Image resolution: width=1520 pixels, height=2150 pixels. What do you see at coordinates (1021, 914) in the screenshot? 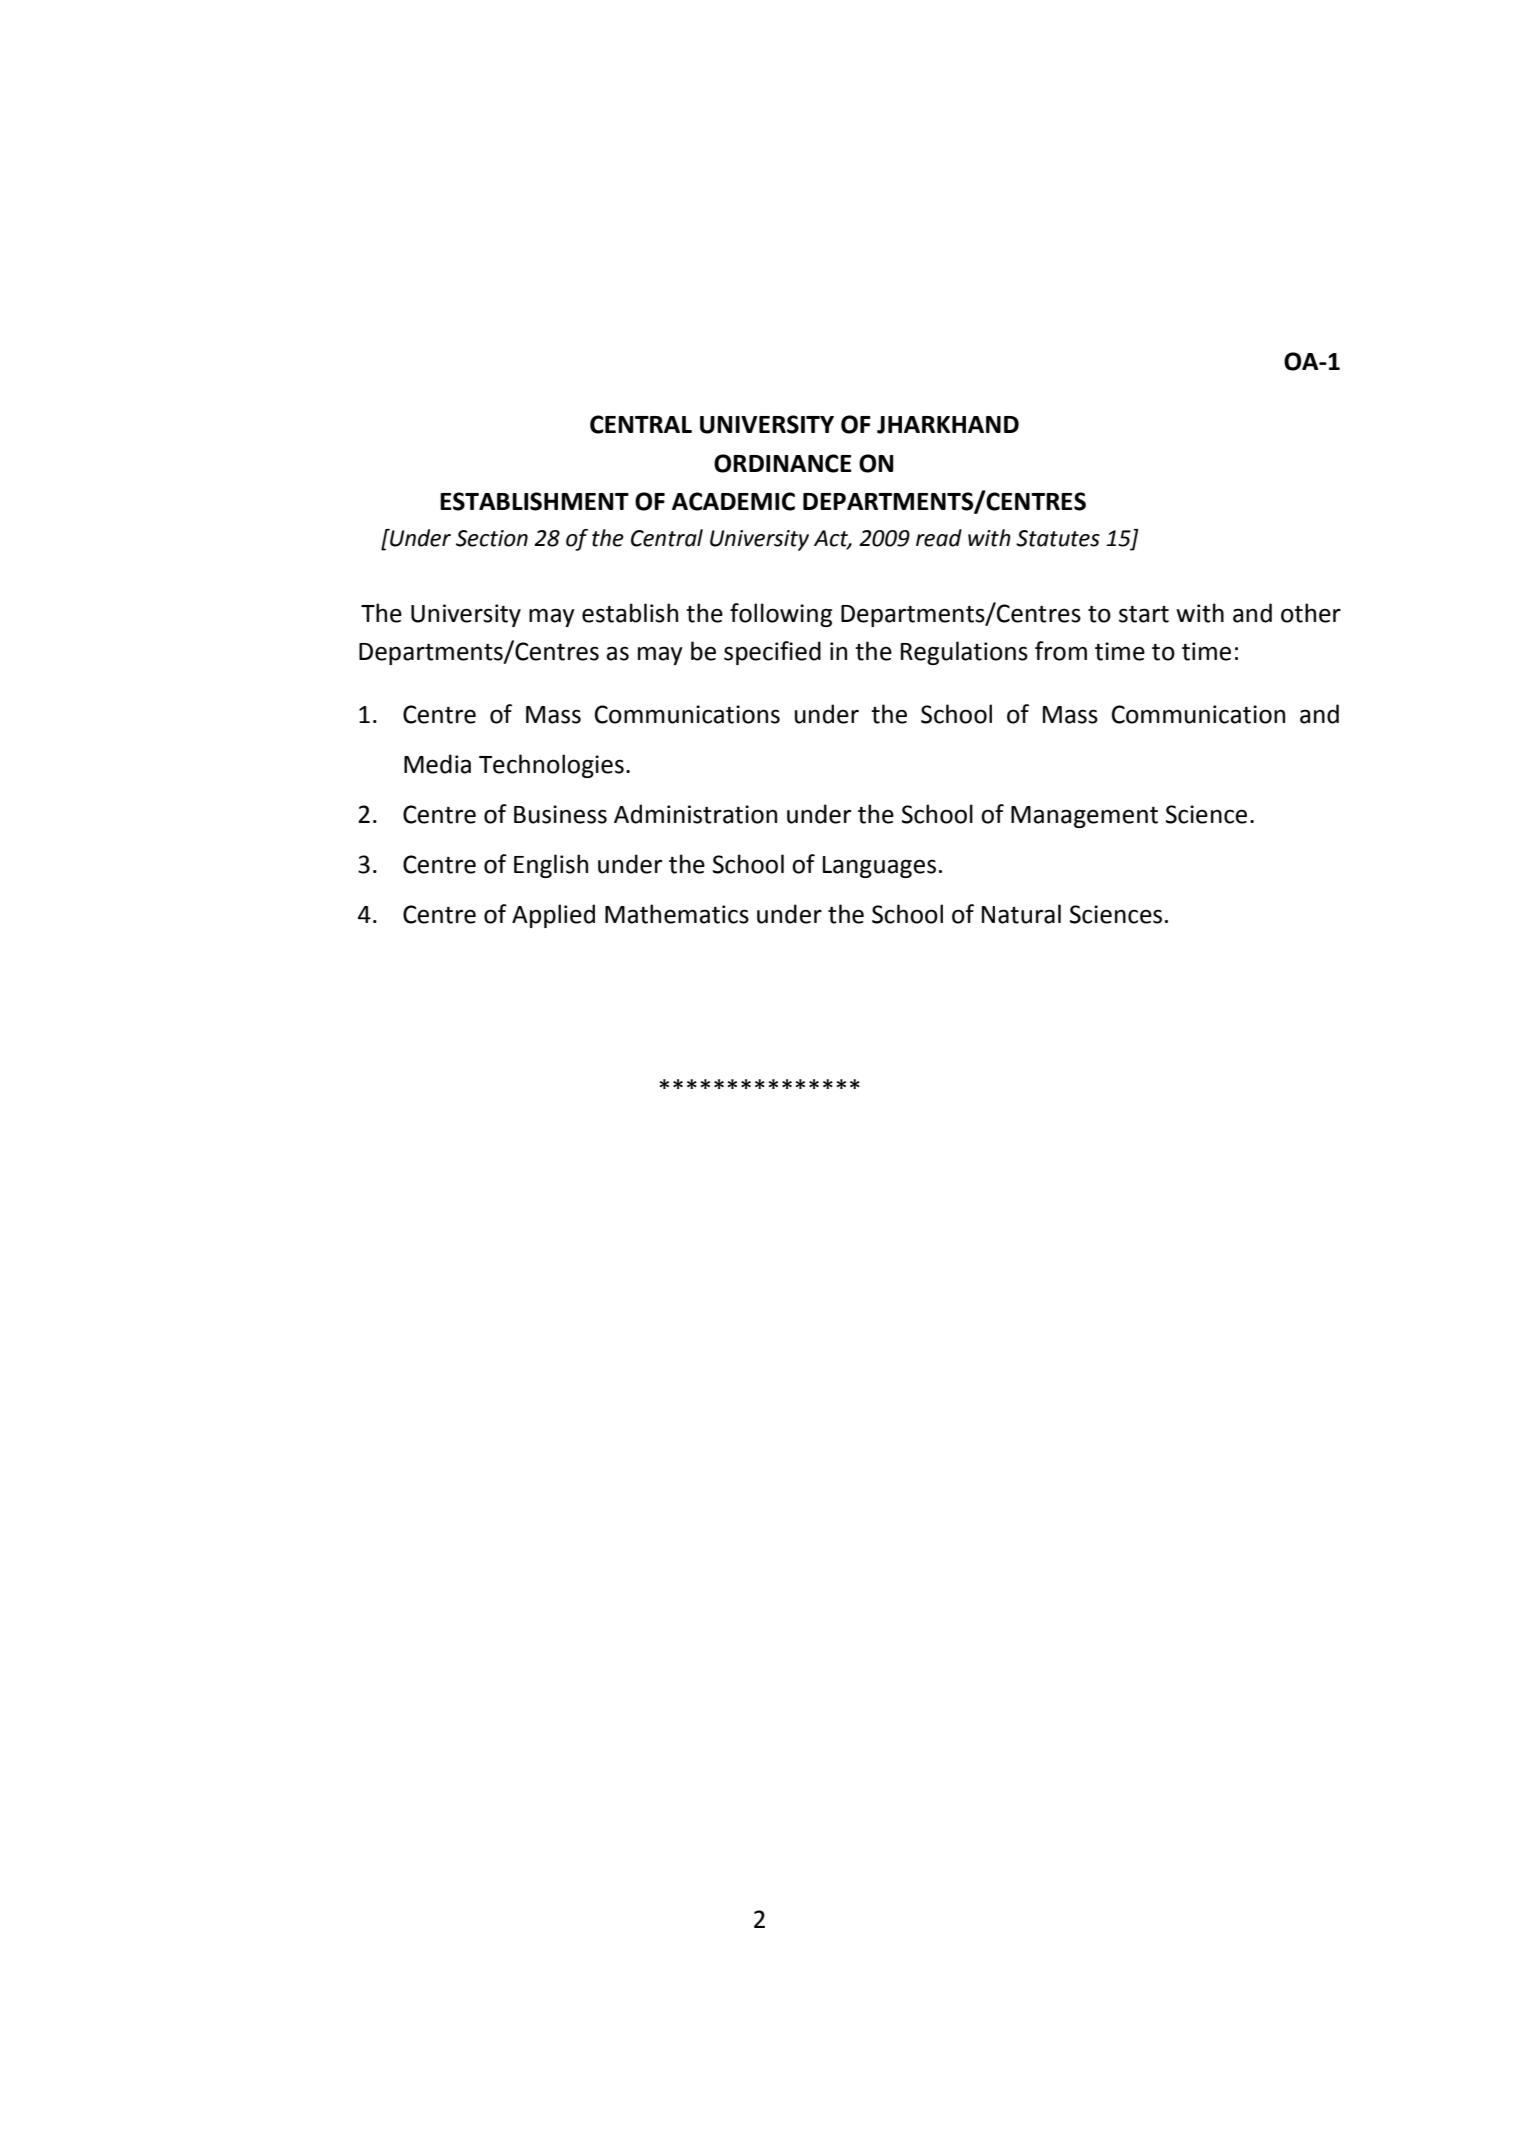
I see `Natural` at bounding box center [1021, 914].
